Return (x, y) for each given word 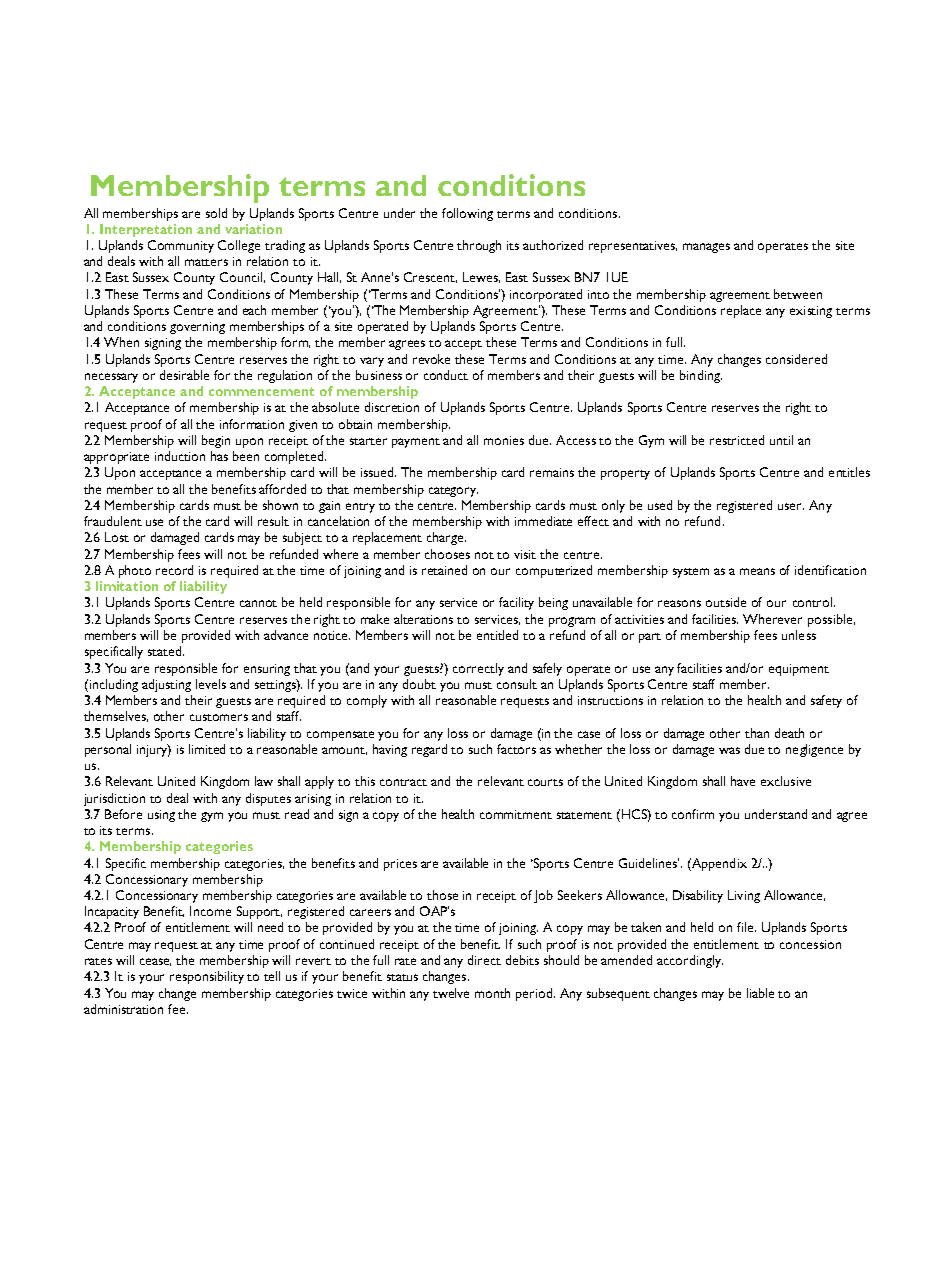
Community (181, 246)
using (161, 816)
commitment (516, 814)
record (174, 570)
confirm (693, 814)
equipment (799, 670)
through (479, 246)
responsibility (207, 977)
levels (211, 684)
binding (701, 376)
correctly (478, 669)
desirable (184, 375)
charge (446, 538)
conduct (446, 375)
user (791, 506)
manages (706, 248)
